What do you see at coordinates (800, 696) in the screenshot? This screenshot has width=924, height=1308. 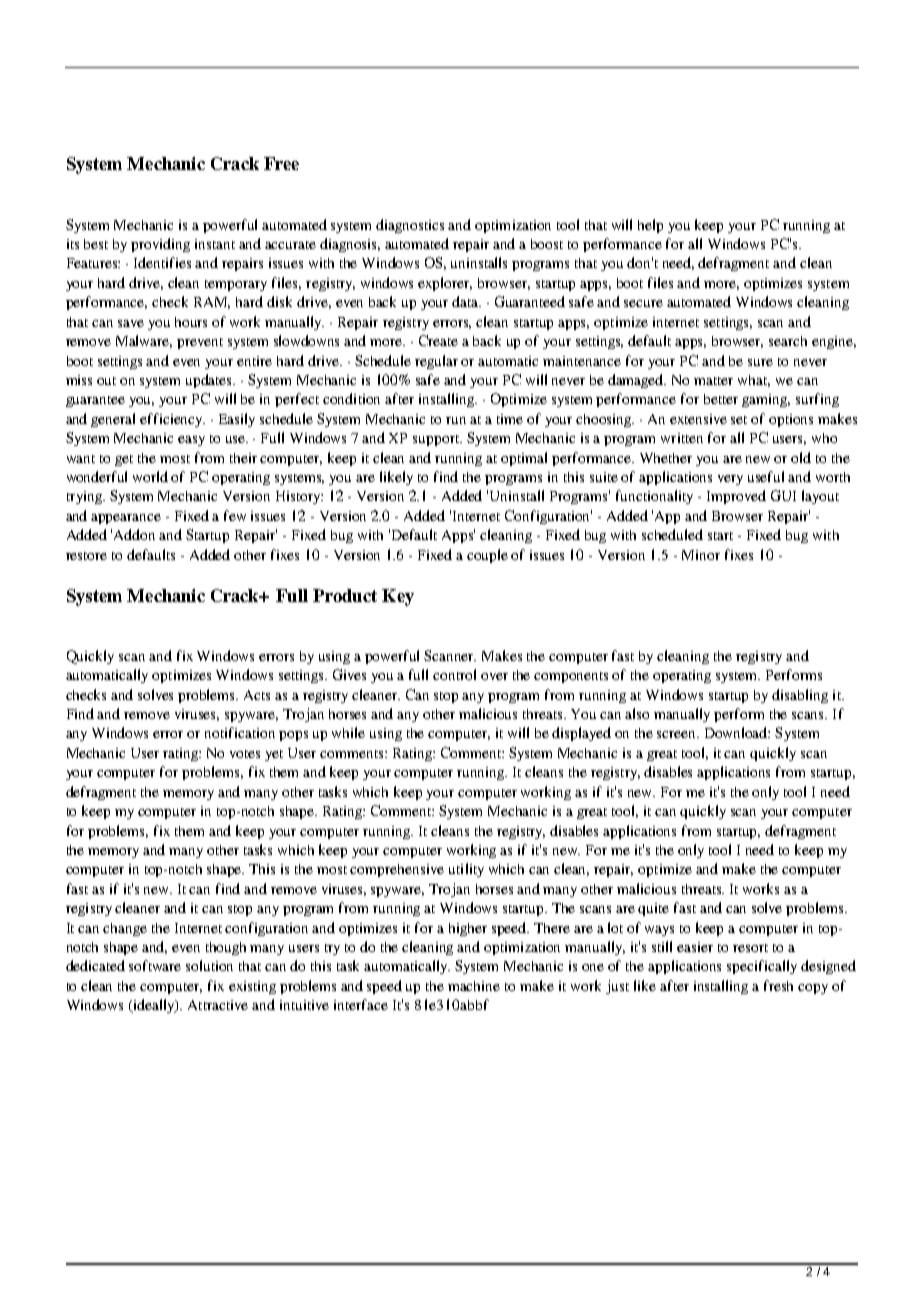 I see `disabling` at bounding box center [800, 696].
